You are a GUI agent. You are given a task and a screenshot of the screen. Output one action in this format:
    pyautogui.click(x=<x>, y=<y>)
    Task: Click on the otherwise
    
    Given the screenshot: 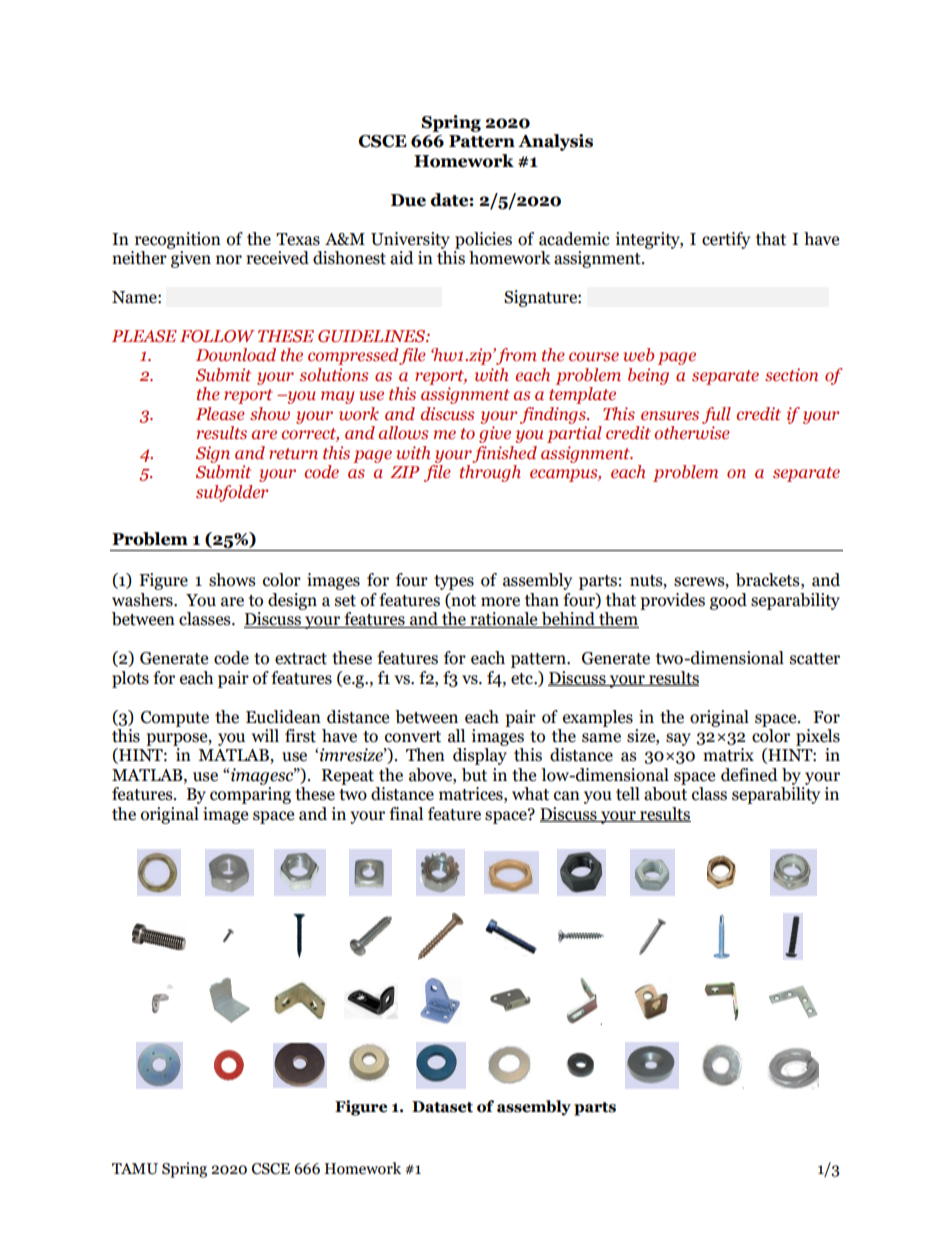 What is the action you would take?
    pyautogui.click(x=692, y=433)
